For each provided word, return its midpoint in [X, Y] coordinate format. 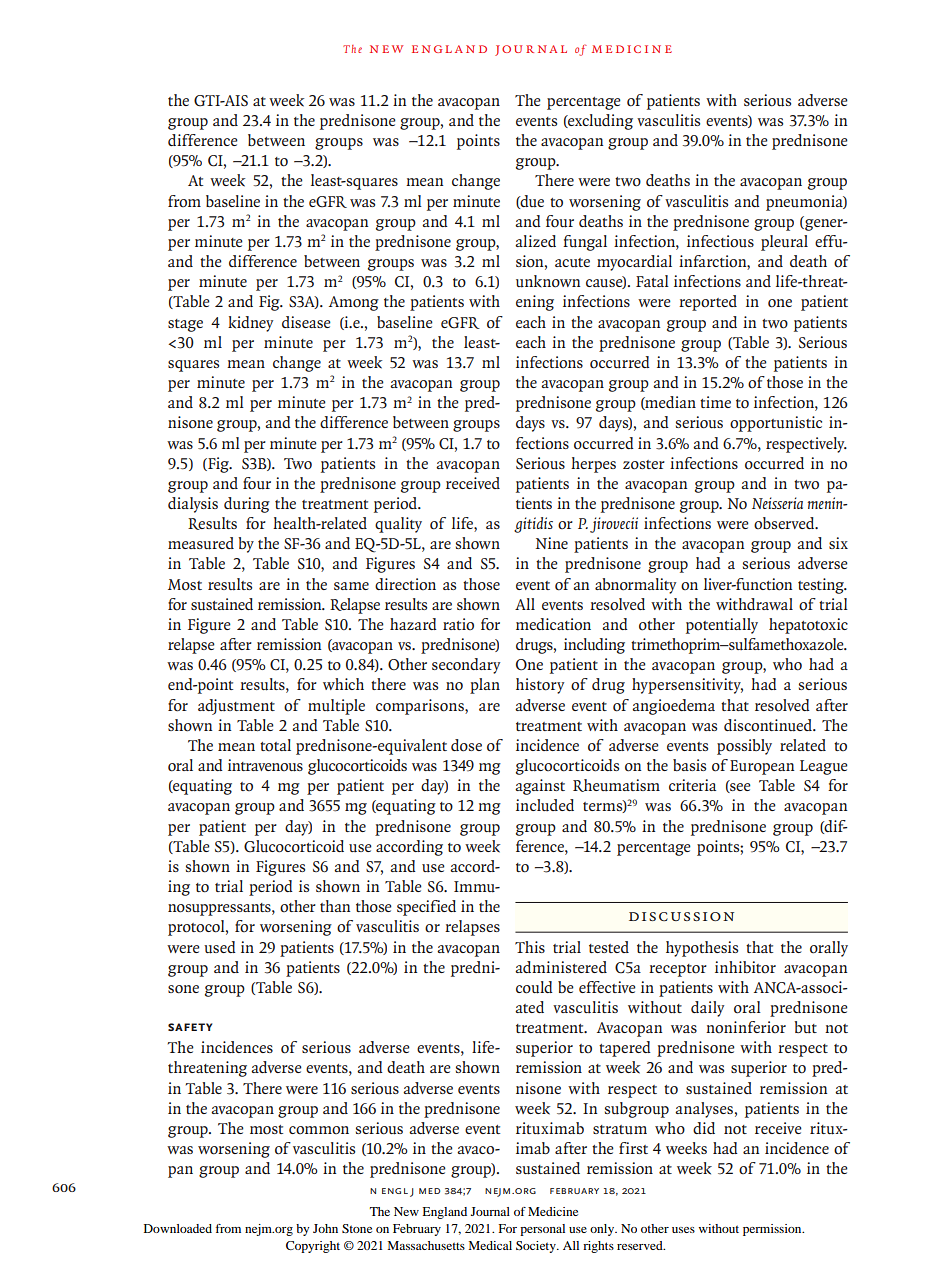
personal [542, 1230]
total [275, 745]
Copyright [313, 1247]
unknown [548, 281]
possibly [744, 747]
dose [466, 745]
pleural [784, 243]
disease [306, 322]
